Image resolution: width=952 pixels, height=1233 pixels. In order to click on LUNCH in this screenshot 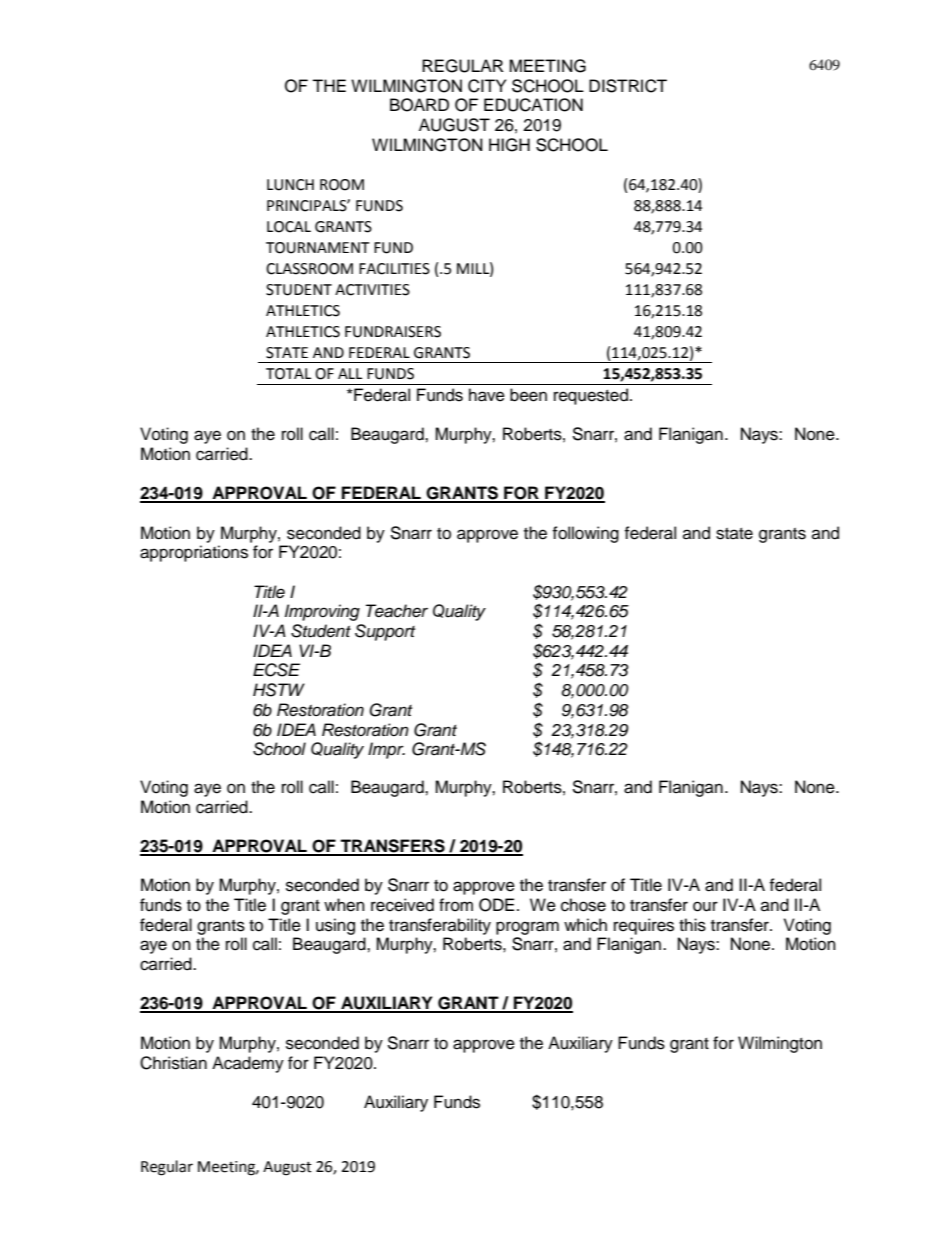, I will do `click(290, 185)`.
